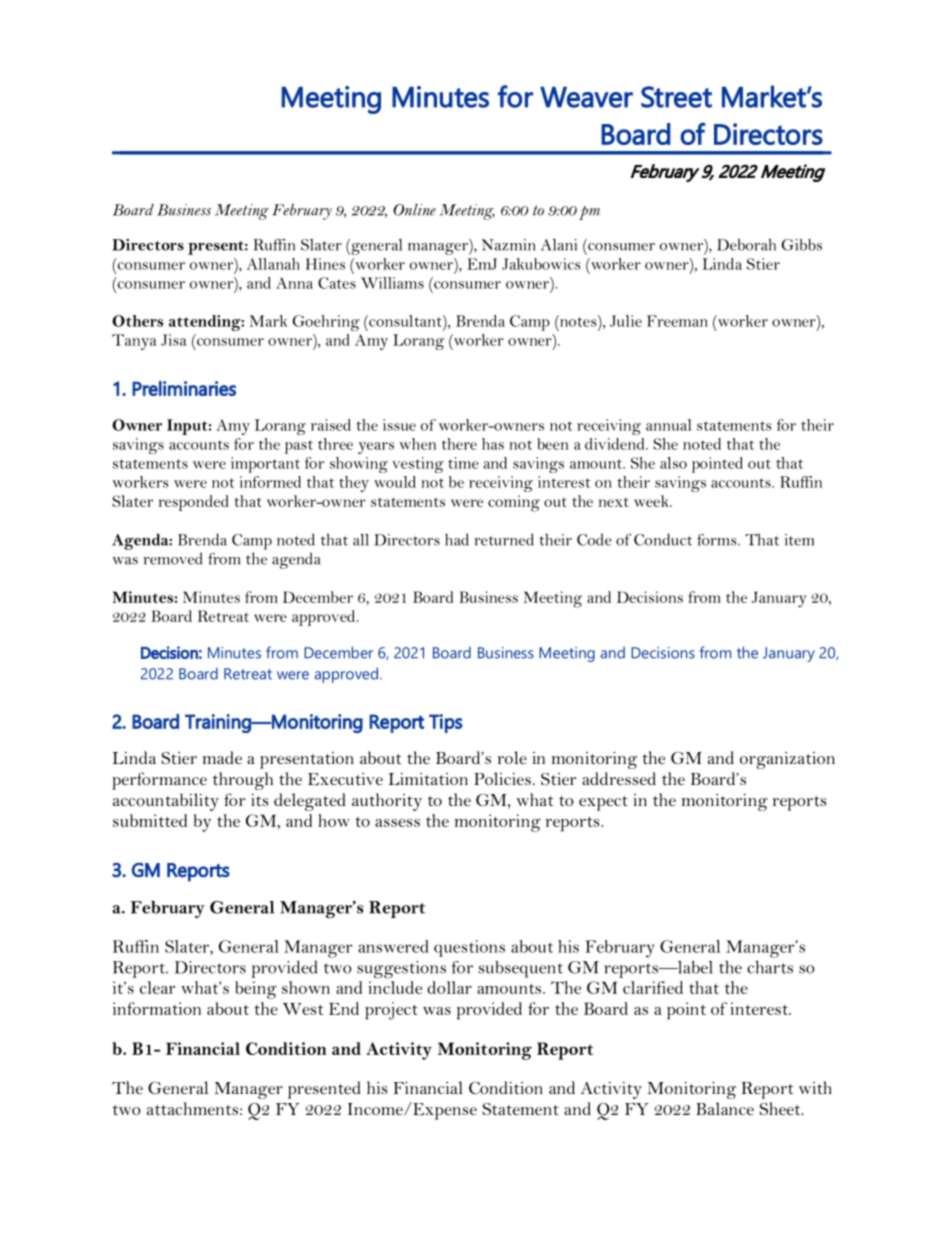 The width and height of the screenshot is (952, 1233). I want to click on its, so click(259, 800).
